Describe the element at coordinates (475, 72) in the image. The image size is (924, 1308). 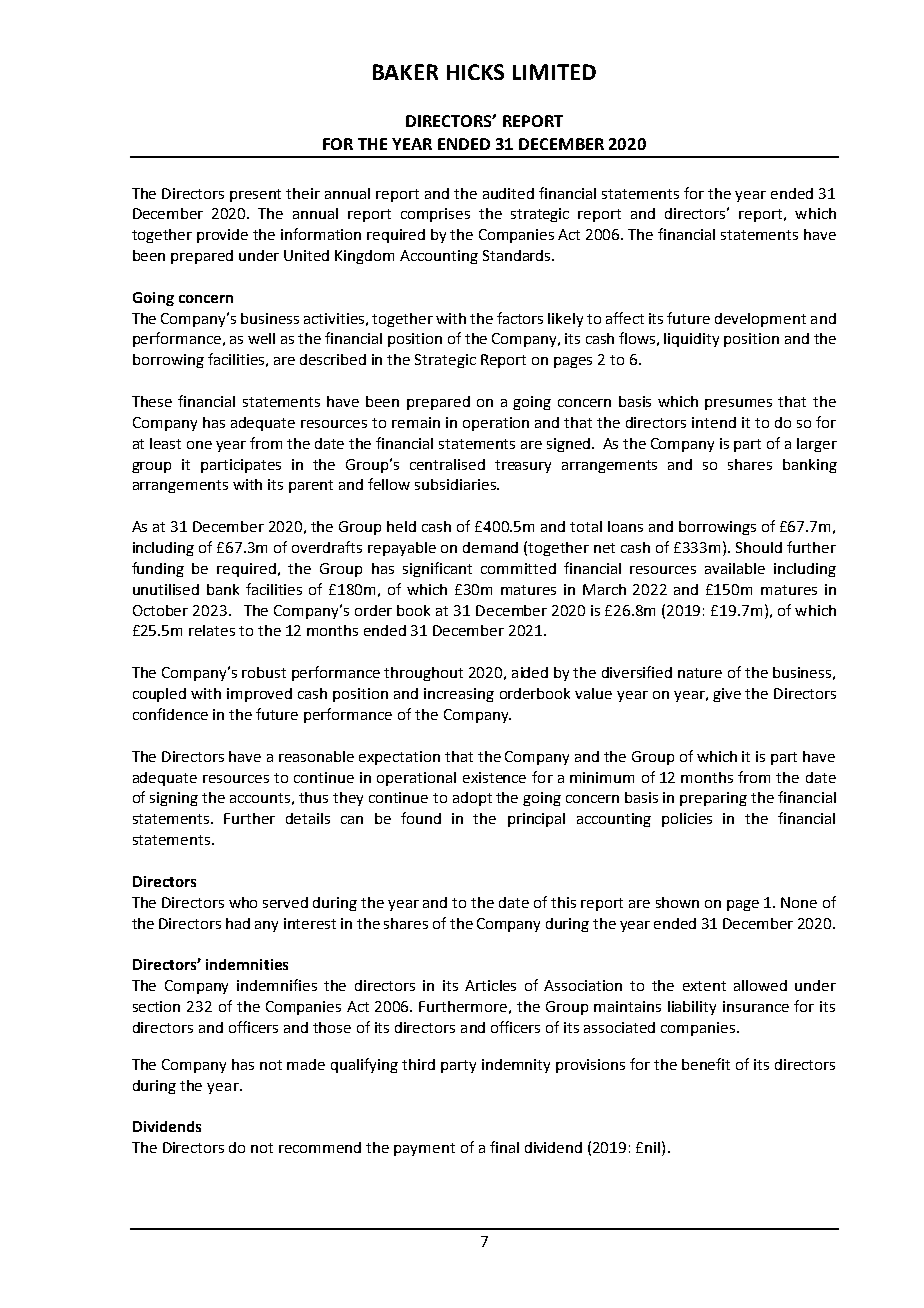
I see `HICKS` at that location.
